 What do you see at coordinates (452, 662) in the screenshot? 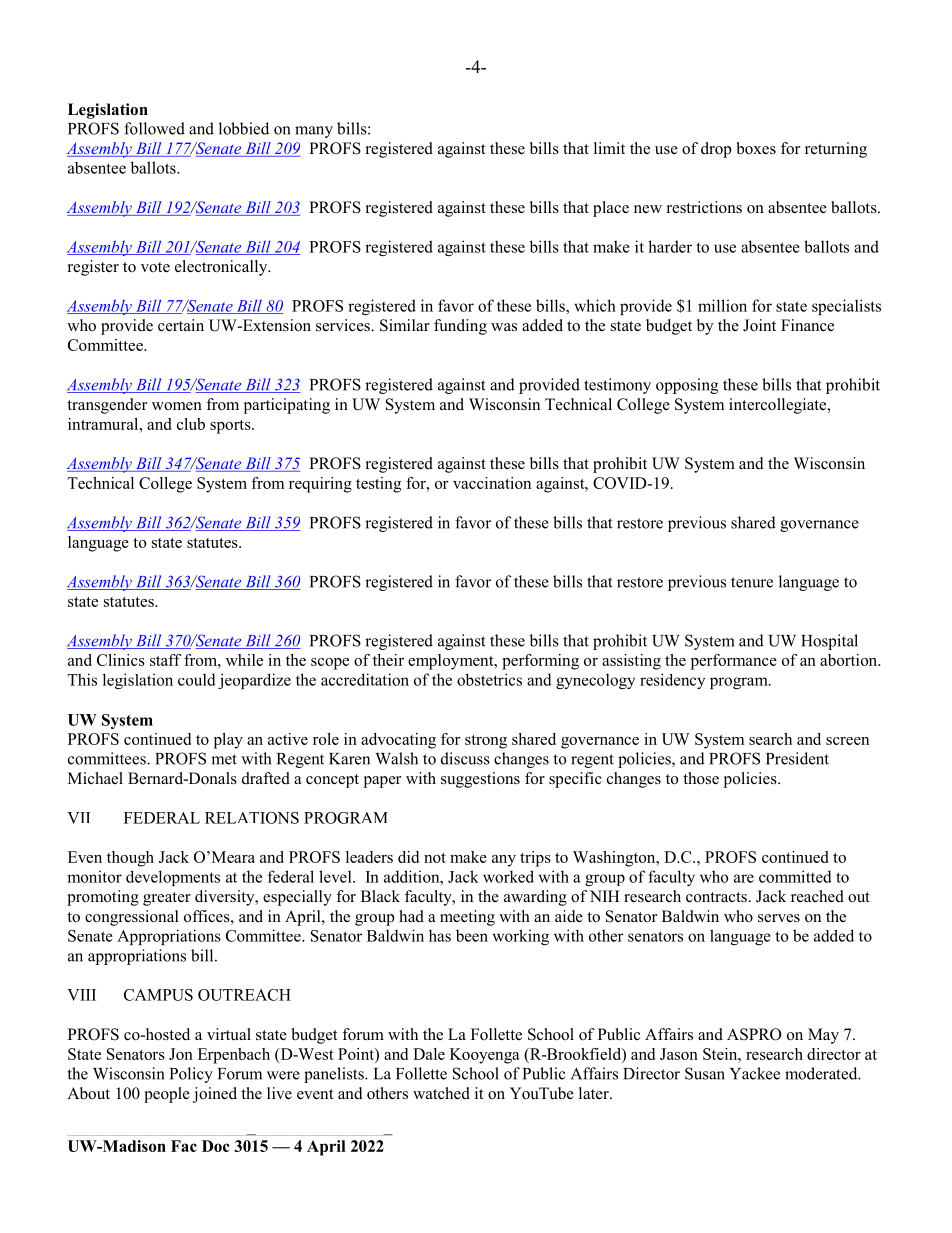
I see `employment` at bounding box center [452, 662].
